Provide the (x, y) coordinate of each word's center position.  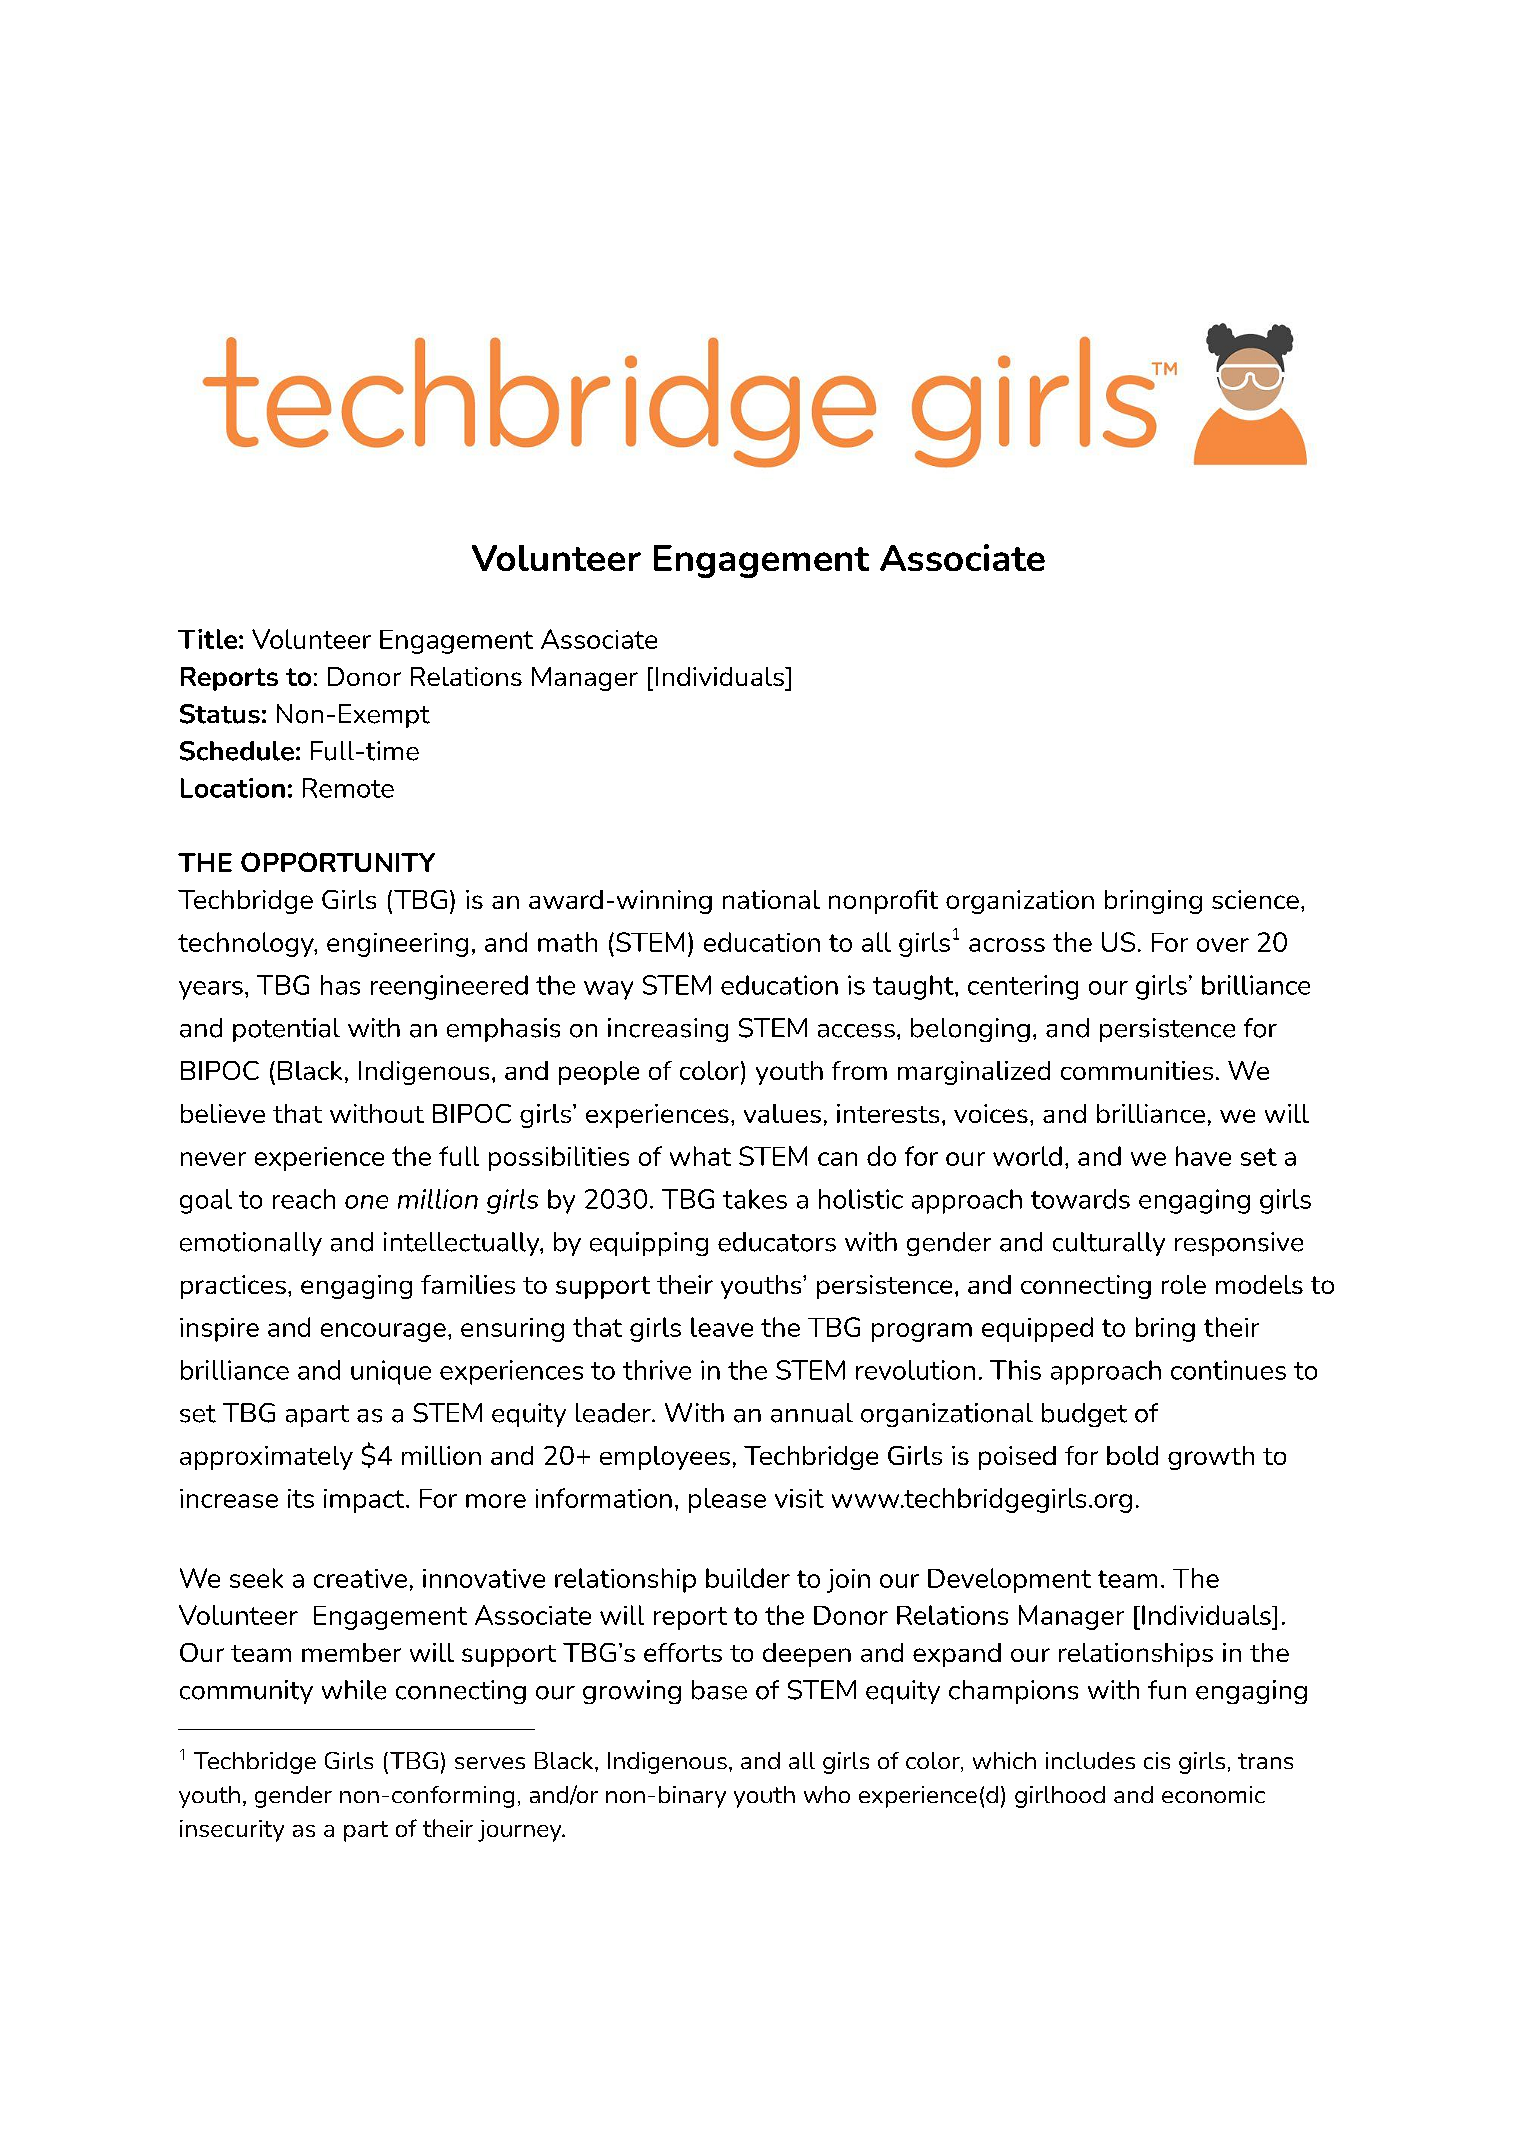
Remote (348, 788)
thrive (657, 1370)
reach (304, 1199)
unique (391, 1372)
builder (748, 1578)
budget (1084, 1415)
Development (1009, 1580)
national (771, 899)
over (1223, 945)
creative (360, 1578)
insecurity (232, 1831)
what (700, 1156)
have (1203, 1156)
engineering (397, 945)
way (608, 990)
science (1255, 899)
